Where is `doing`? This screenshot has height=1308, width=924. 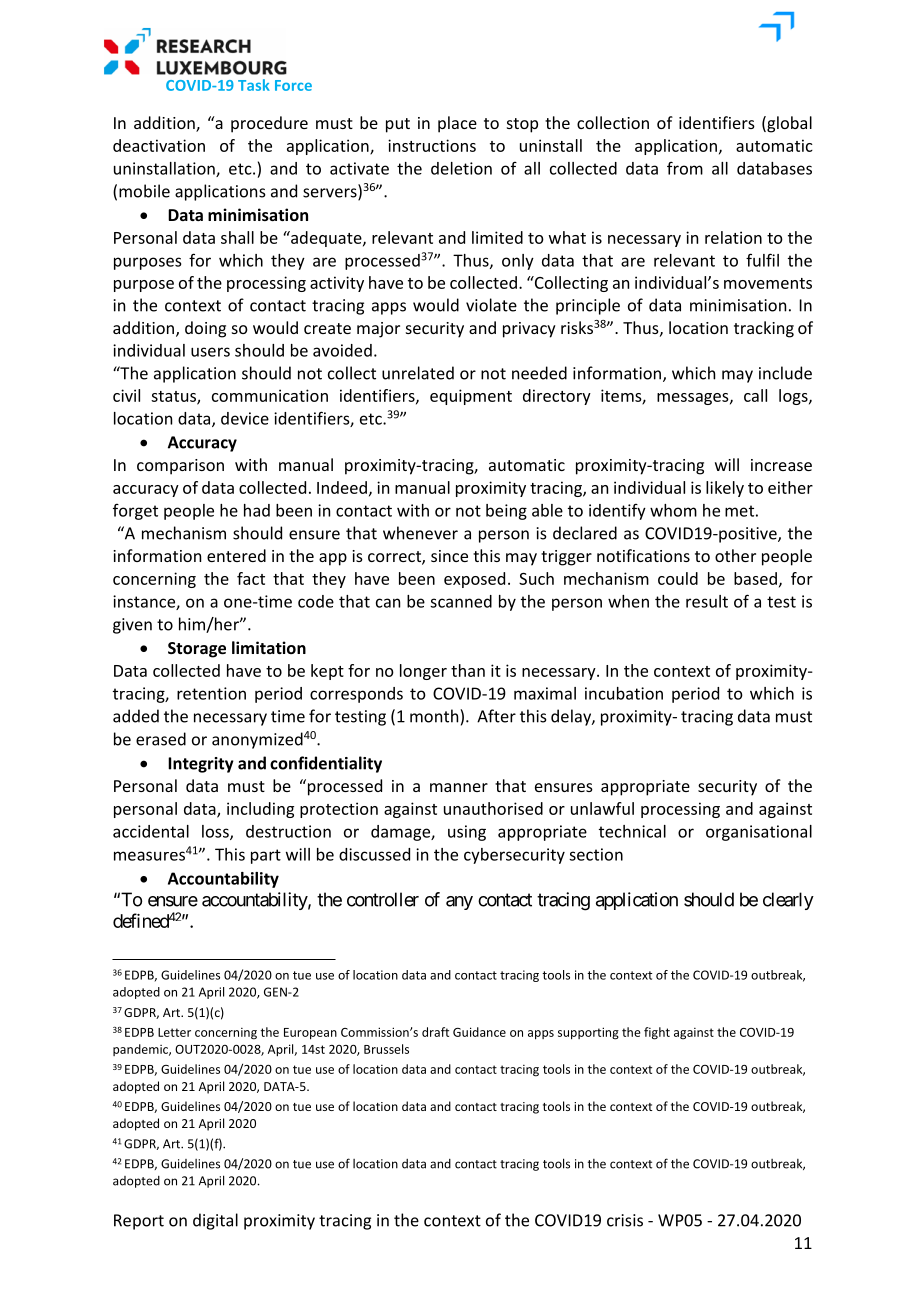
doing is located at coordinates (205, 329).
